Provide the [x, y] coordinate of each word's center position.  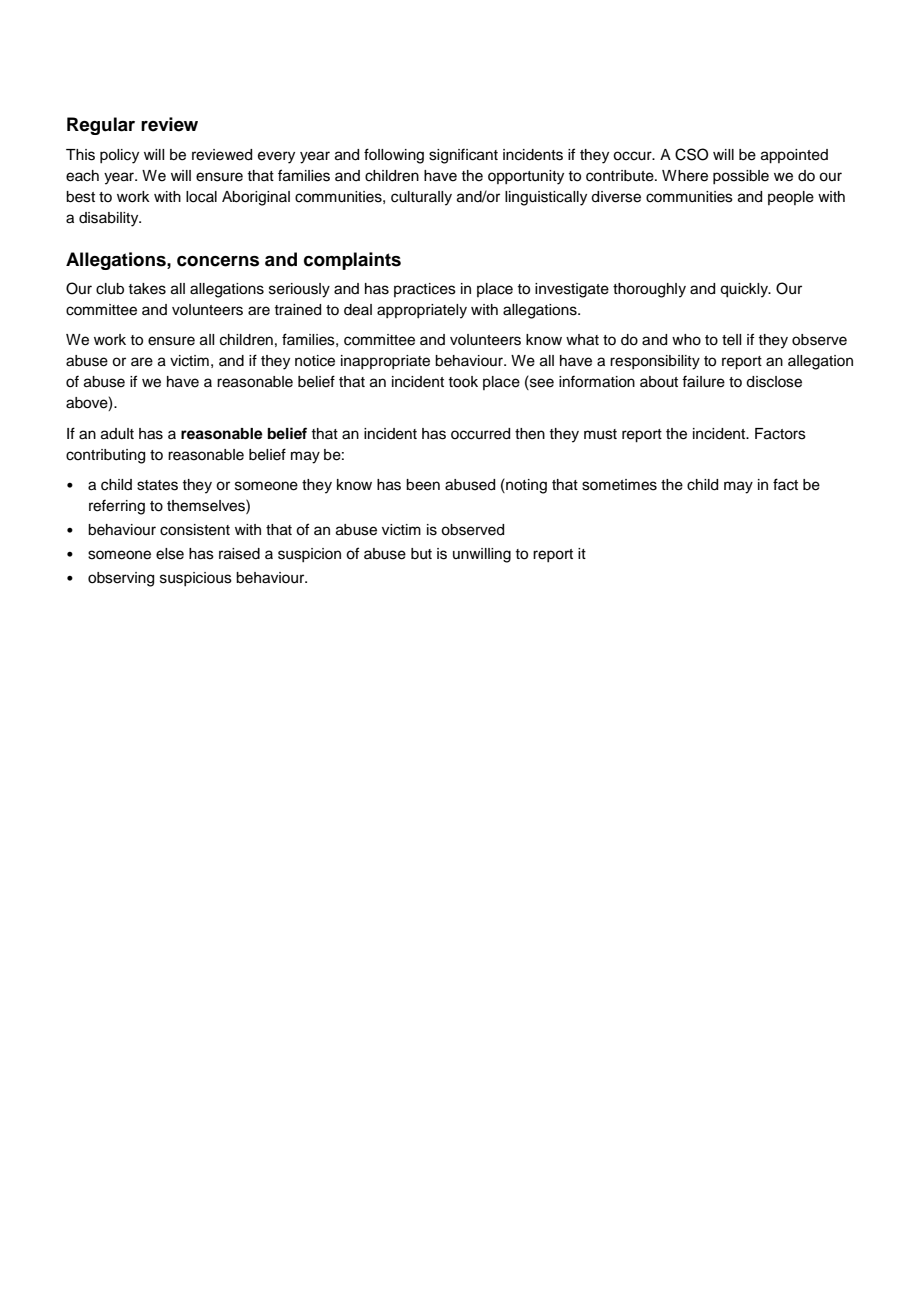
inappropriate [385, 362]
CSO [691, 154]
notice [315, 361]
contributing [105, 456]
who [686, 340]
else [170, 554]
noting [525, 486]
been [423, 485]
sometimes [619, 485]
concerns [218, 261]
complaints [352, 261]
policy [119, 156]
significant [463, 156]
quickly [745, 290]
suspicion [309, 555]
